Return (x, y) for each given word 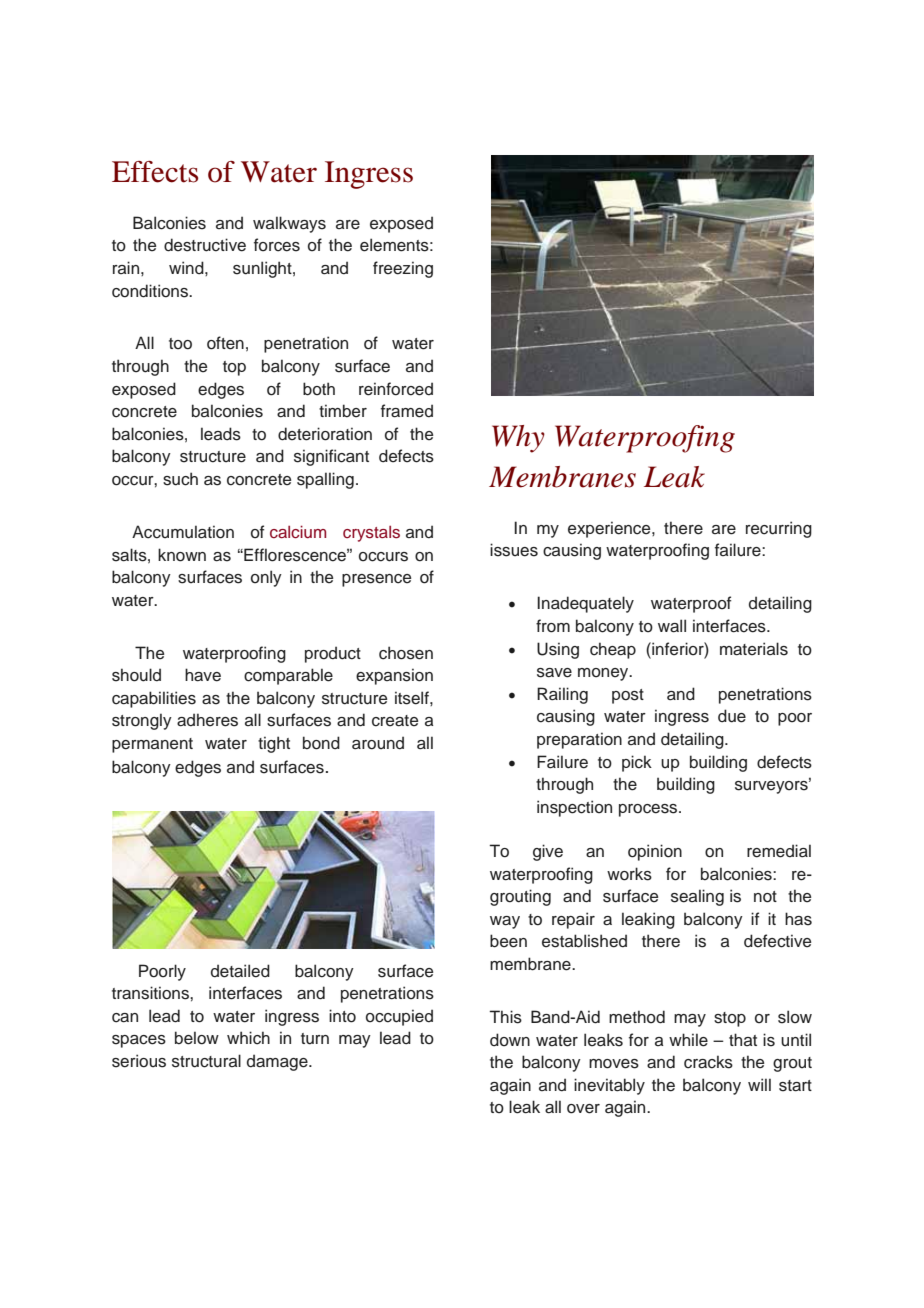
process (649, 810)
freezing (403, 269)
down (510, 1040)
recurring (779, 529)
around (378, 743)
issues (514, 550)
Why (518, 439)
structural (206, 1061)
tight (274, 744)
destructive (205, 245)
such (180, 479)
